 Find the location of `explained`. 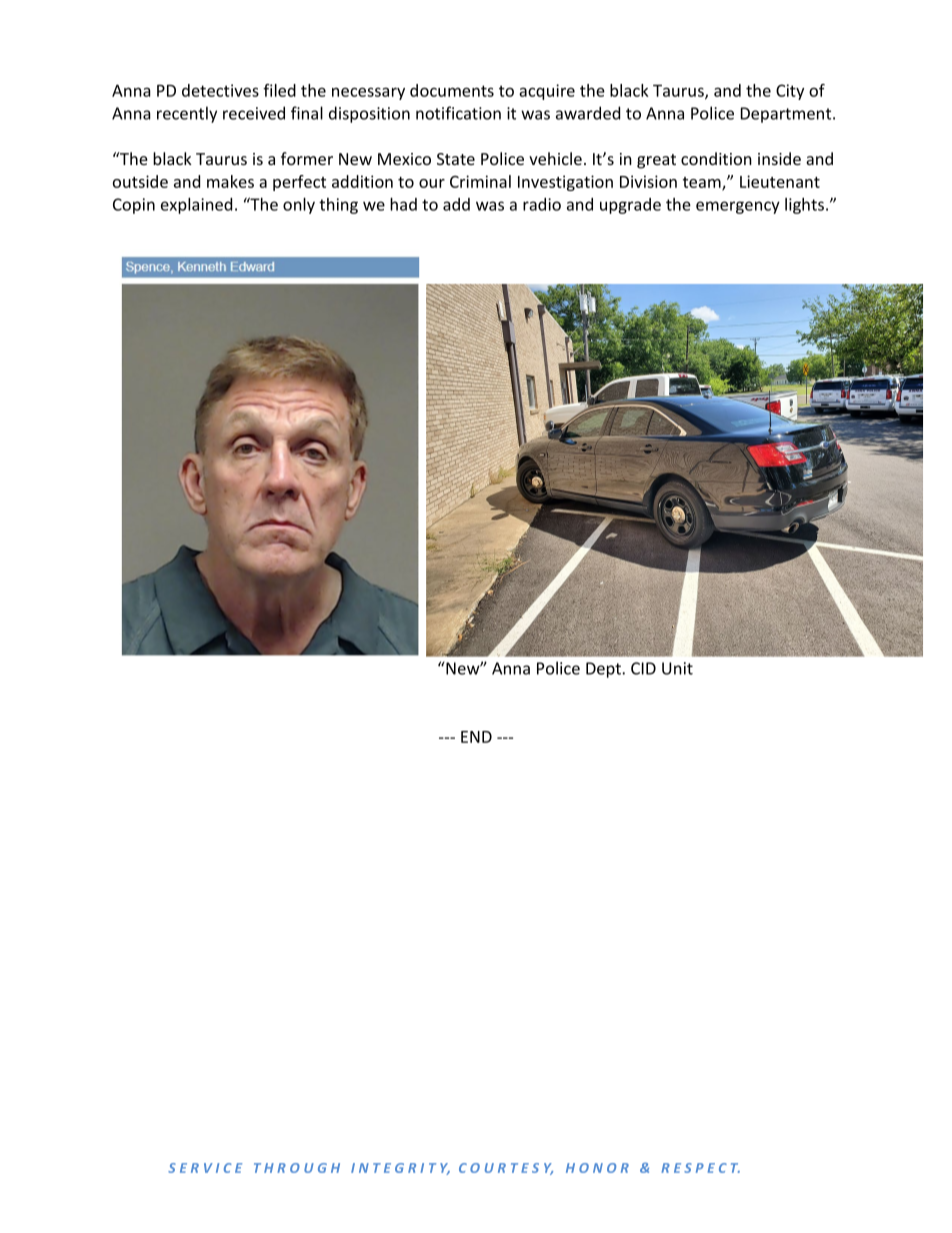

explained is located at coordinates (196, 206).
